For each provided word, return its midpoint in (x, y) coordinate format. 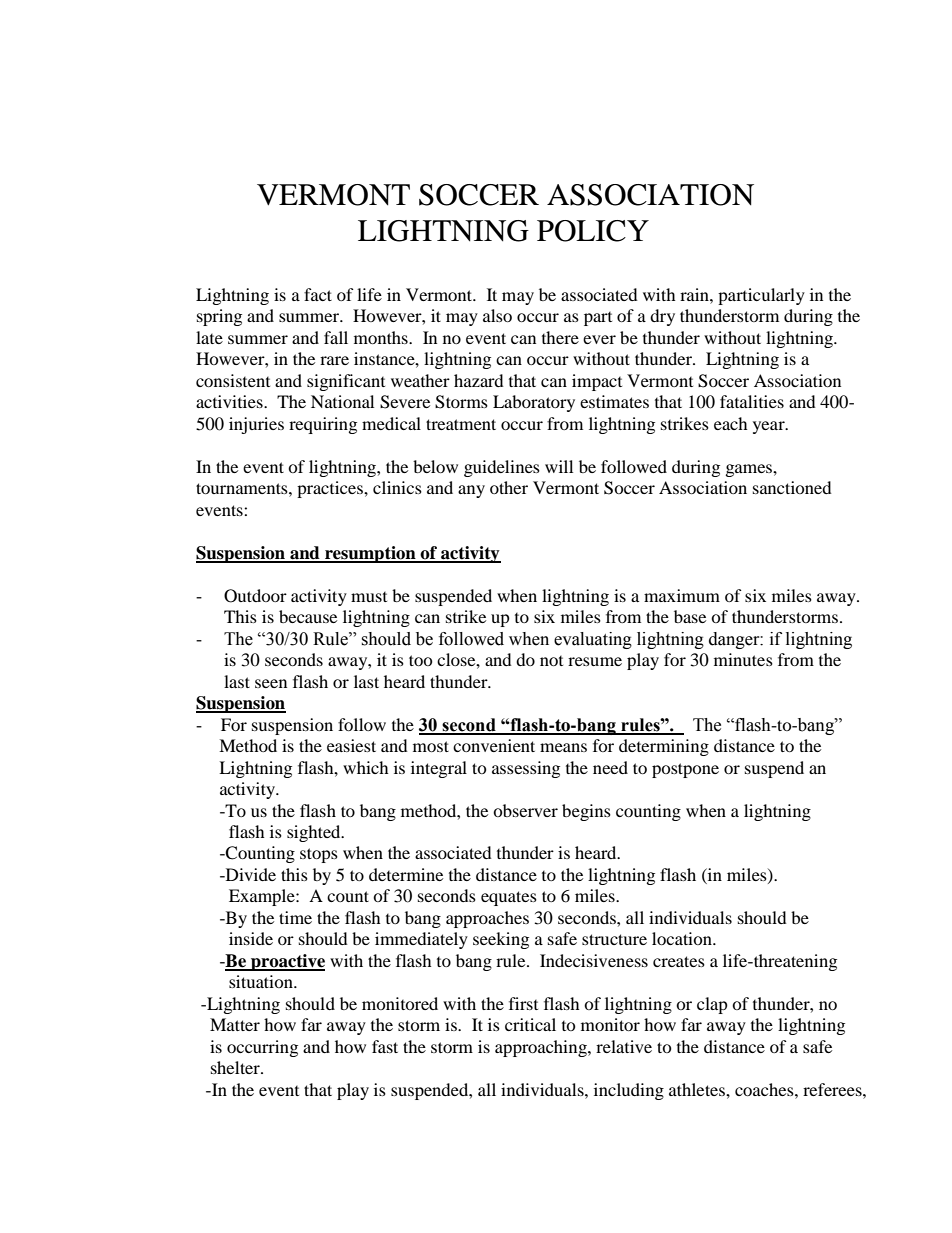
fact (318, 294)
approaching (542, 1048)
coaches (765, 1089)
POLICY (593, 231)
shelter (236, 1067)
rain (695, 294)
